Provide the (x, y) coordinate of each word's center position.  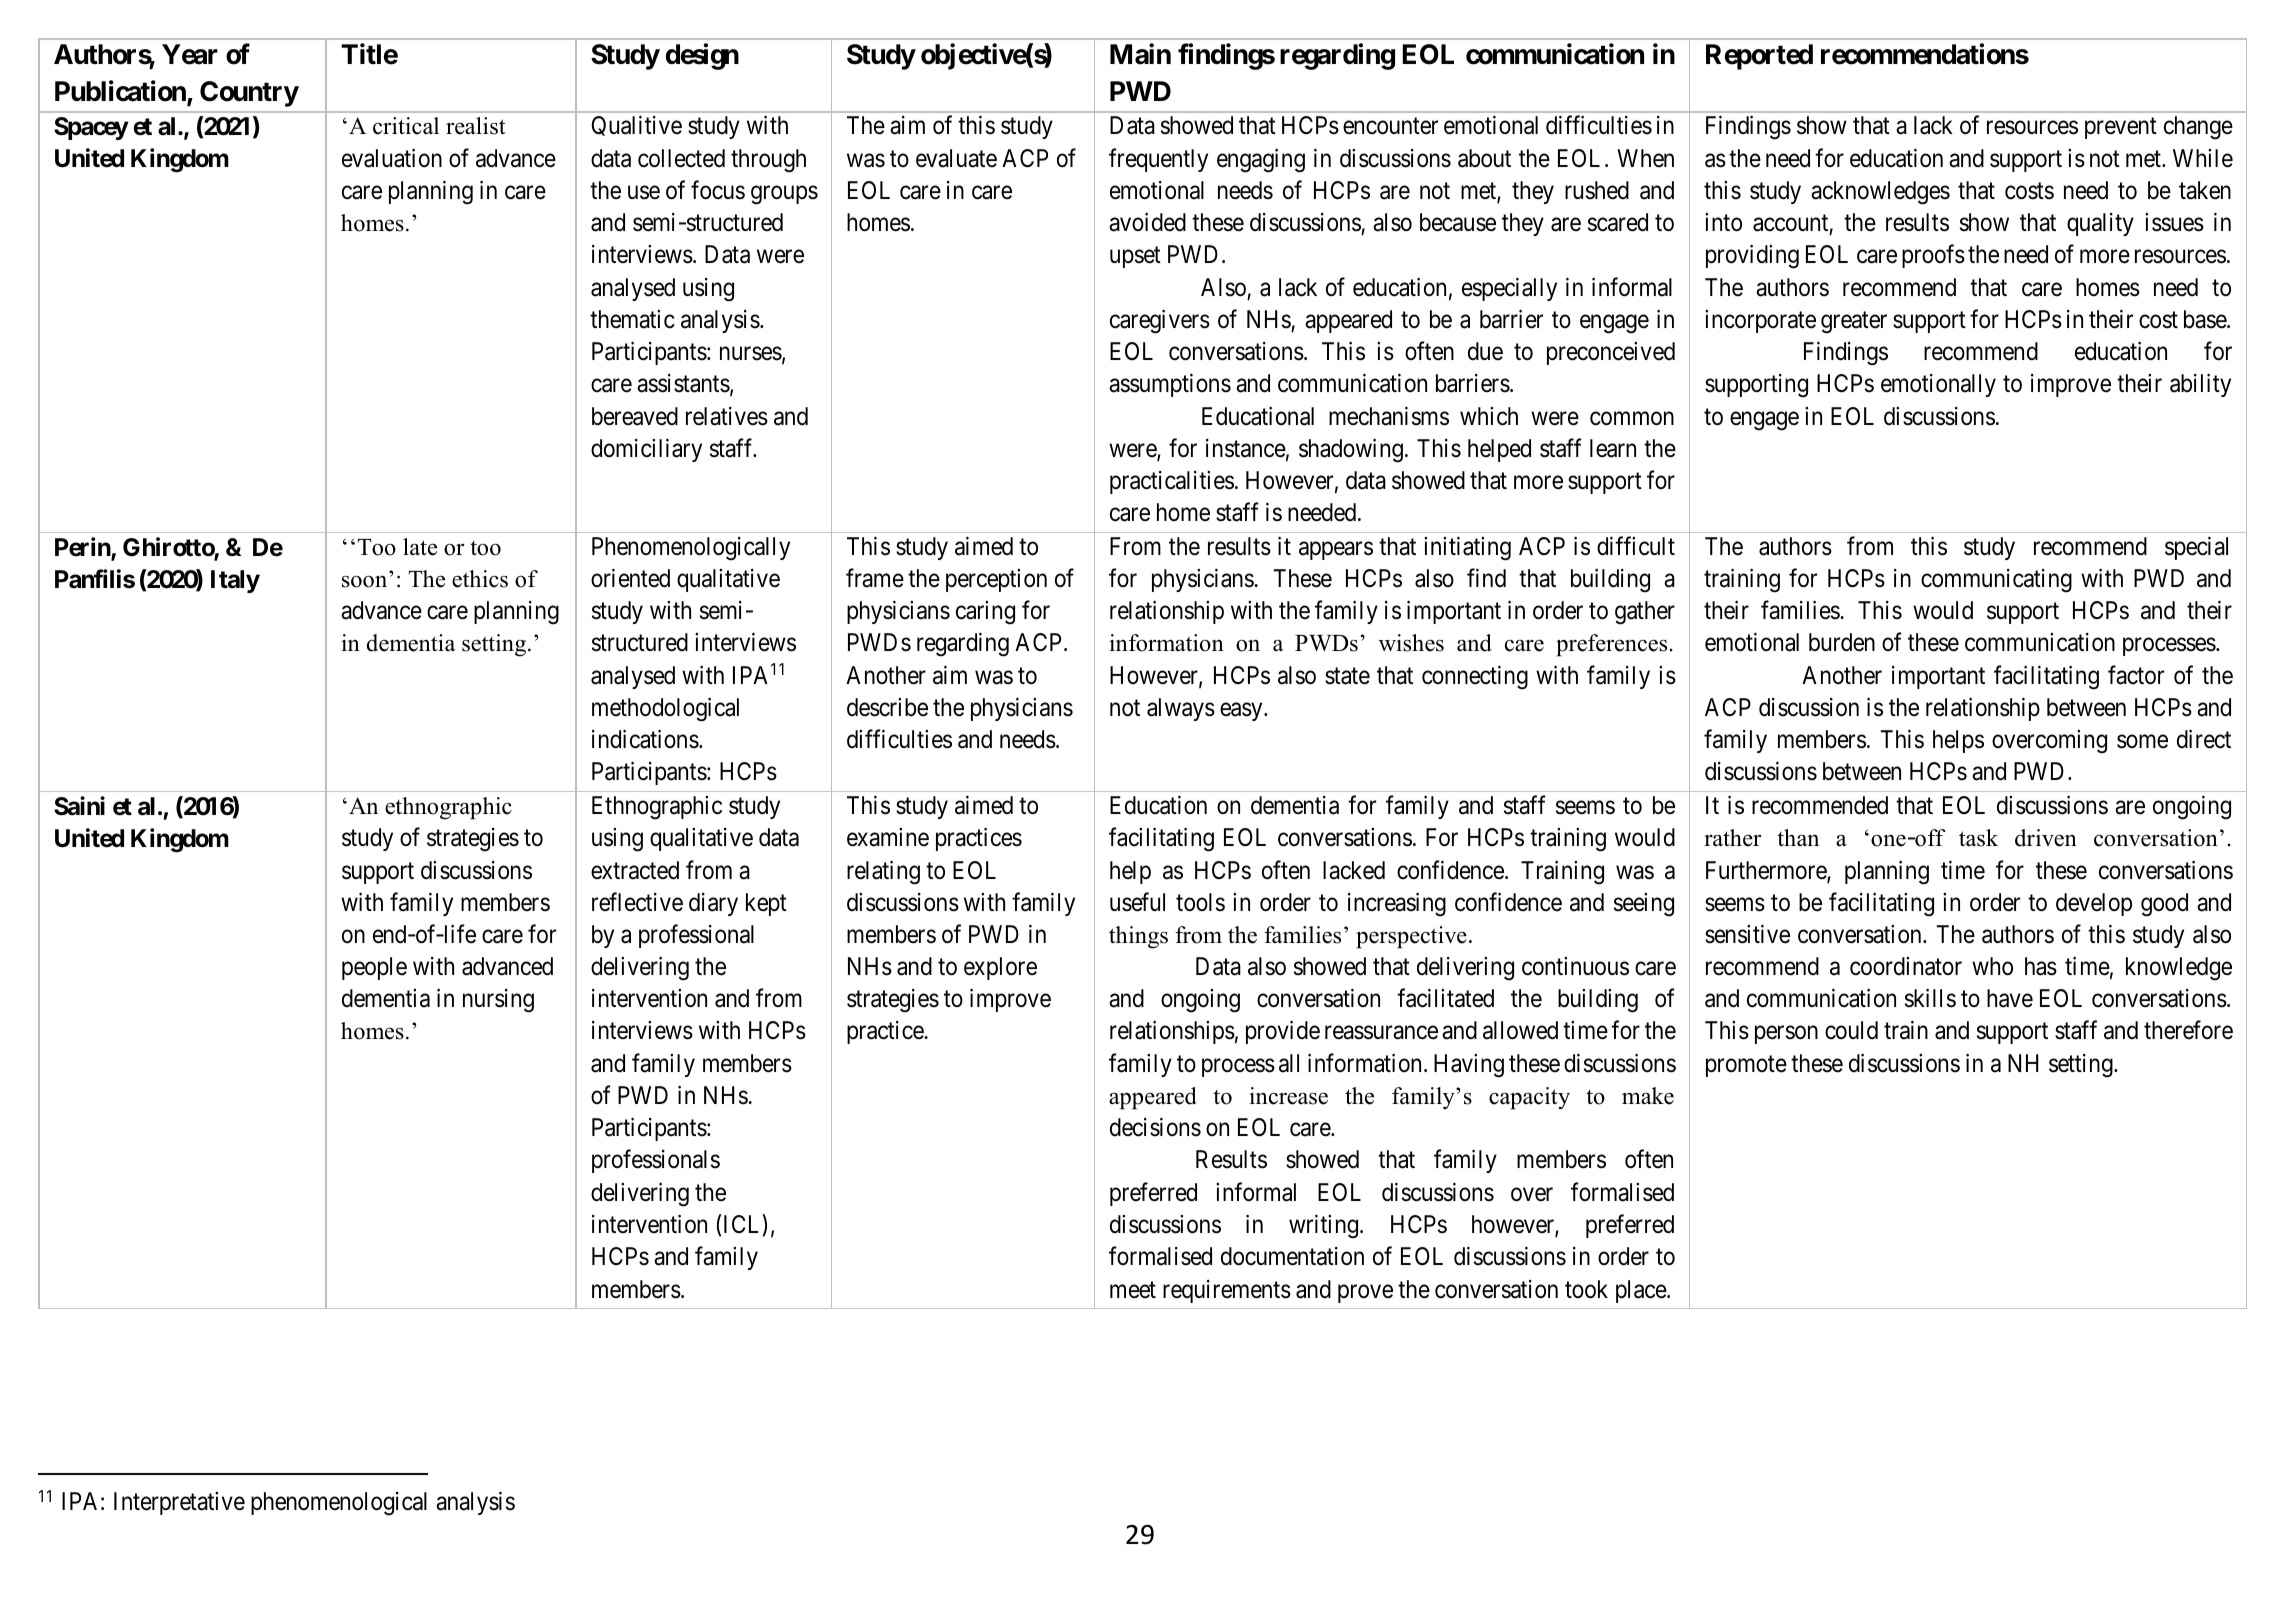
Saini (79, 806)
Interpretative (179, 1503)
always (1181, 709)
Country (249, 94)
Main (1140, 54)
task (1978, 838)
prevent (2121, 128)
